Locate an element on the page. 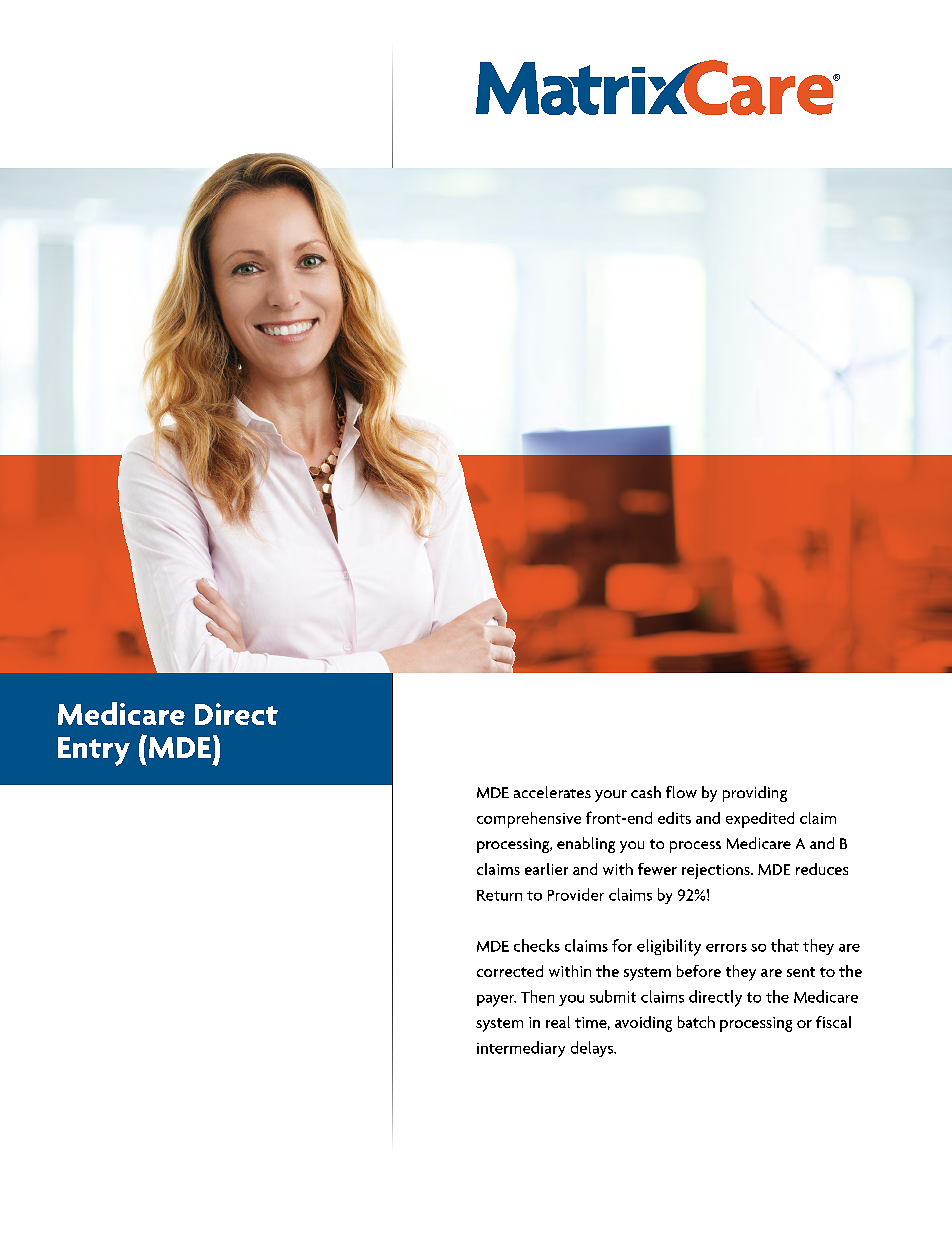 This document has height=1233, width=952. enabling is located at coordinates (586, 845).
